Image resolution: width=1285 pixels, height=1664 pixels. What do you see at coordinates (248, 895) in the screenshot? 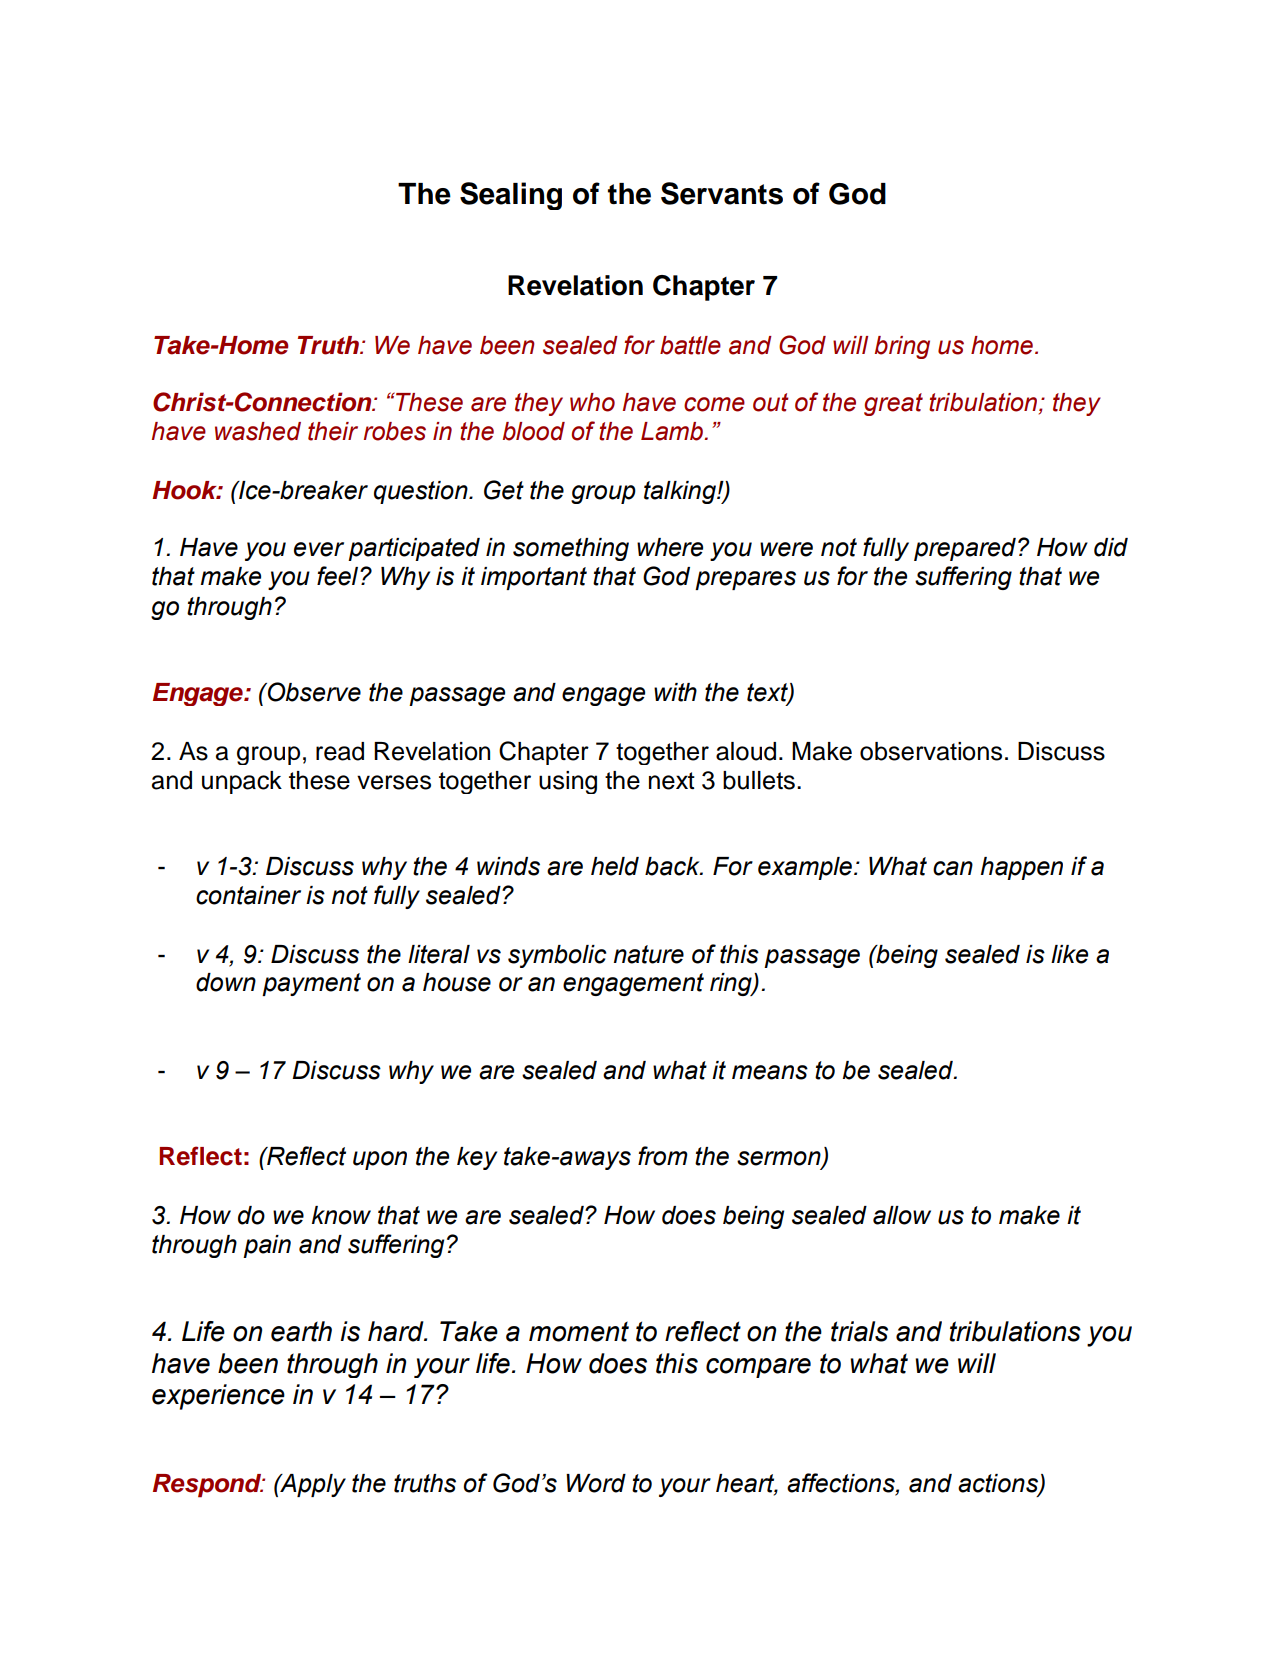
I see `container` at bounding box center [248, 895].
